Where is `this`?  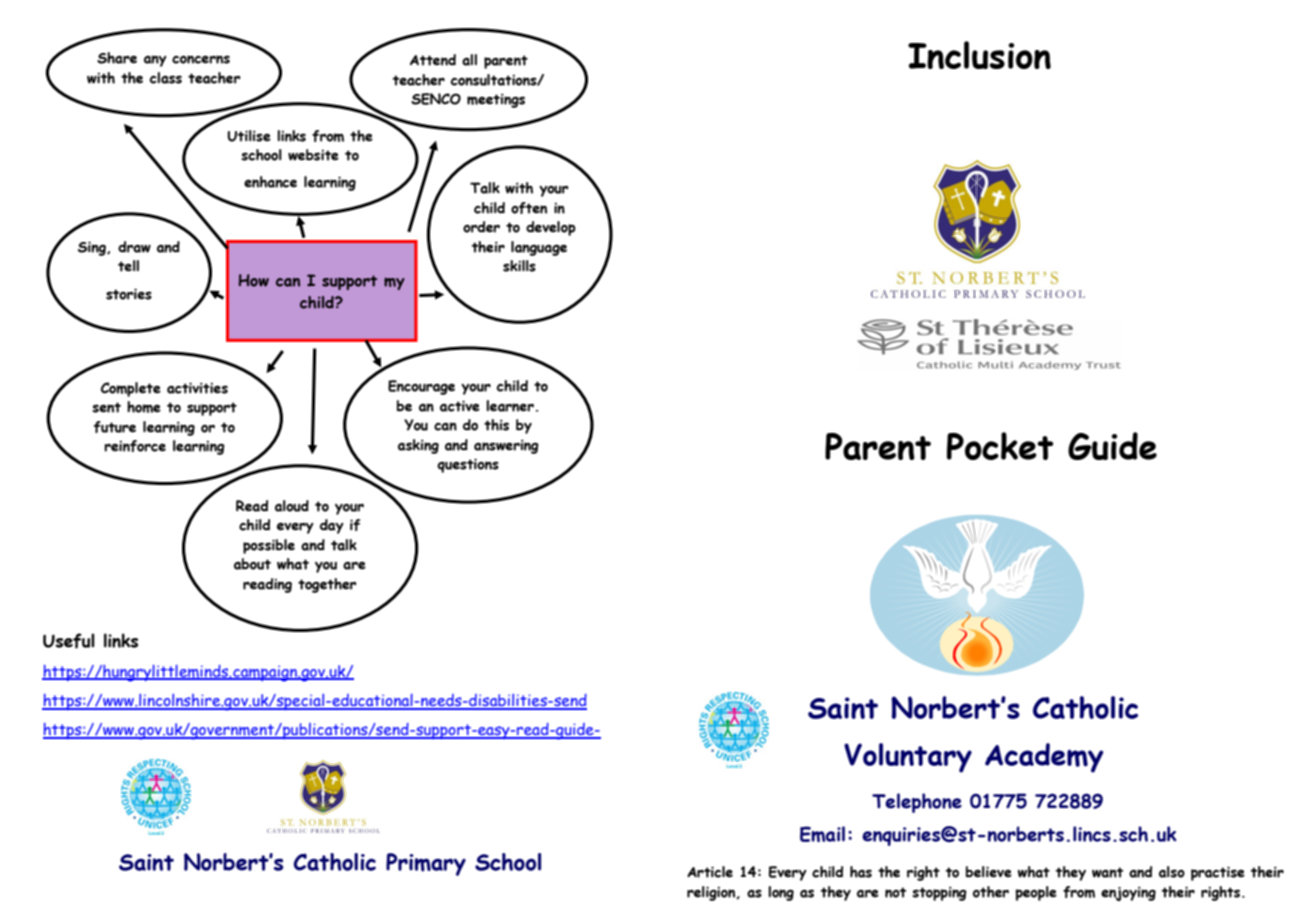
this is located at coordinates (496, 425).
